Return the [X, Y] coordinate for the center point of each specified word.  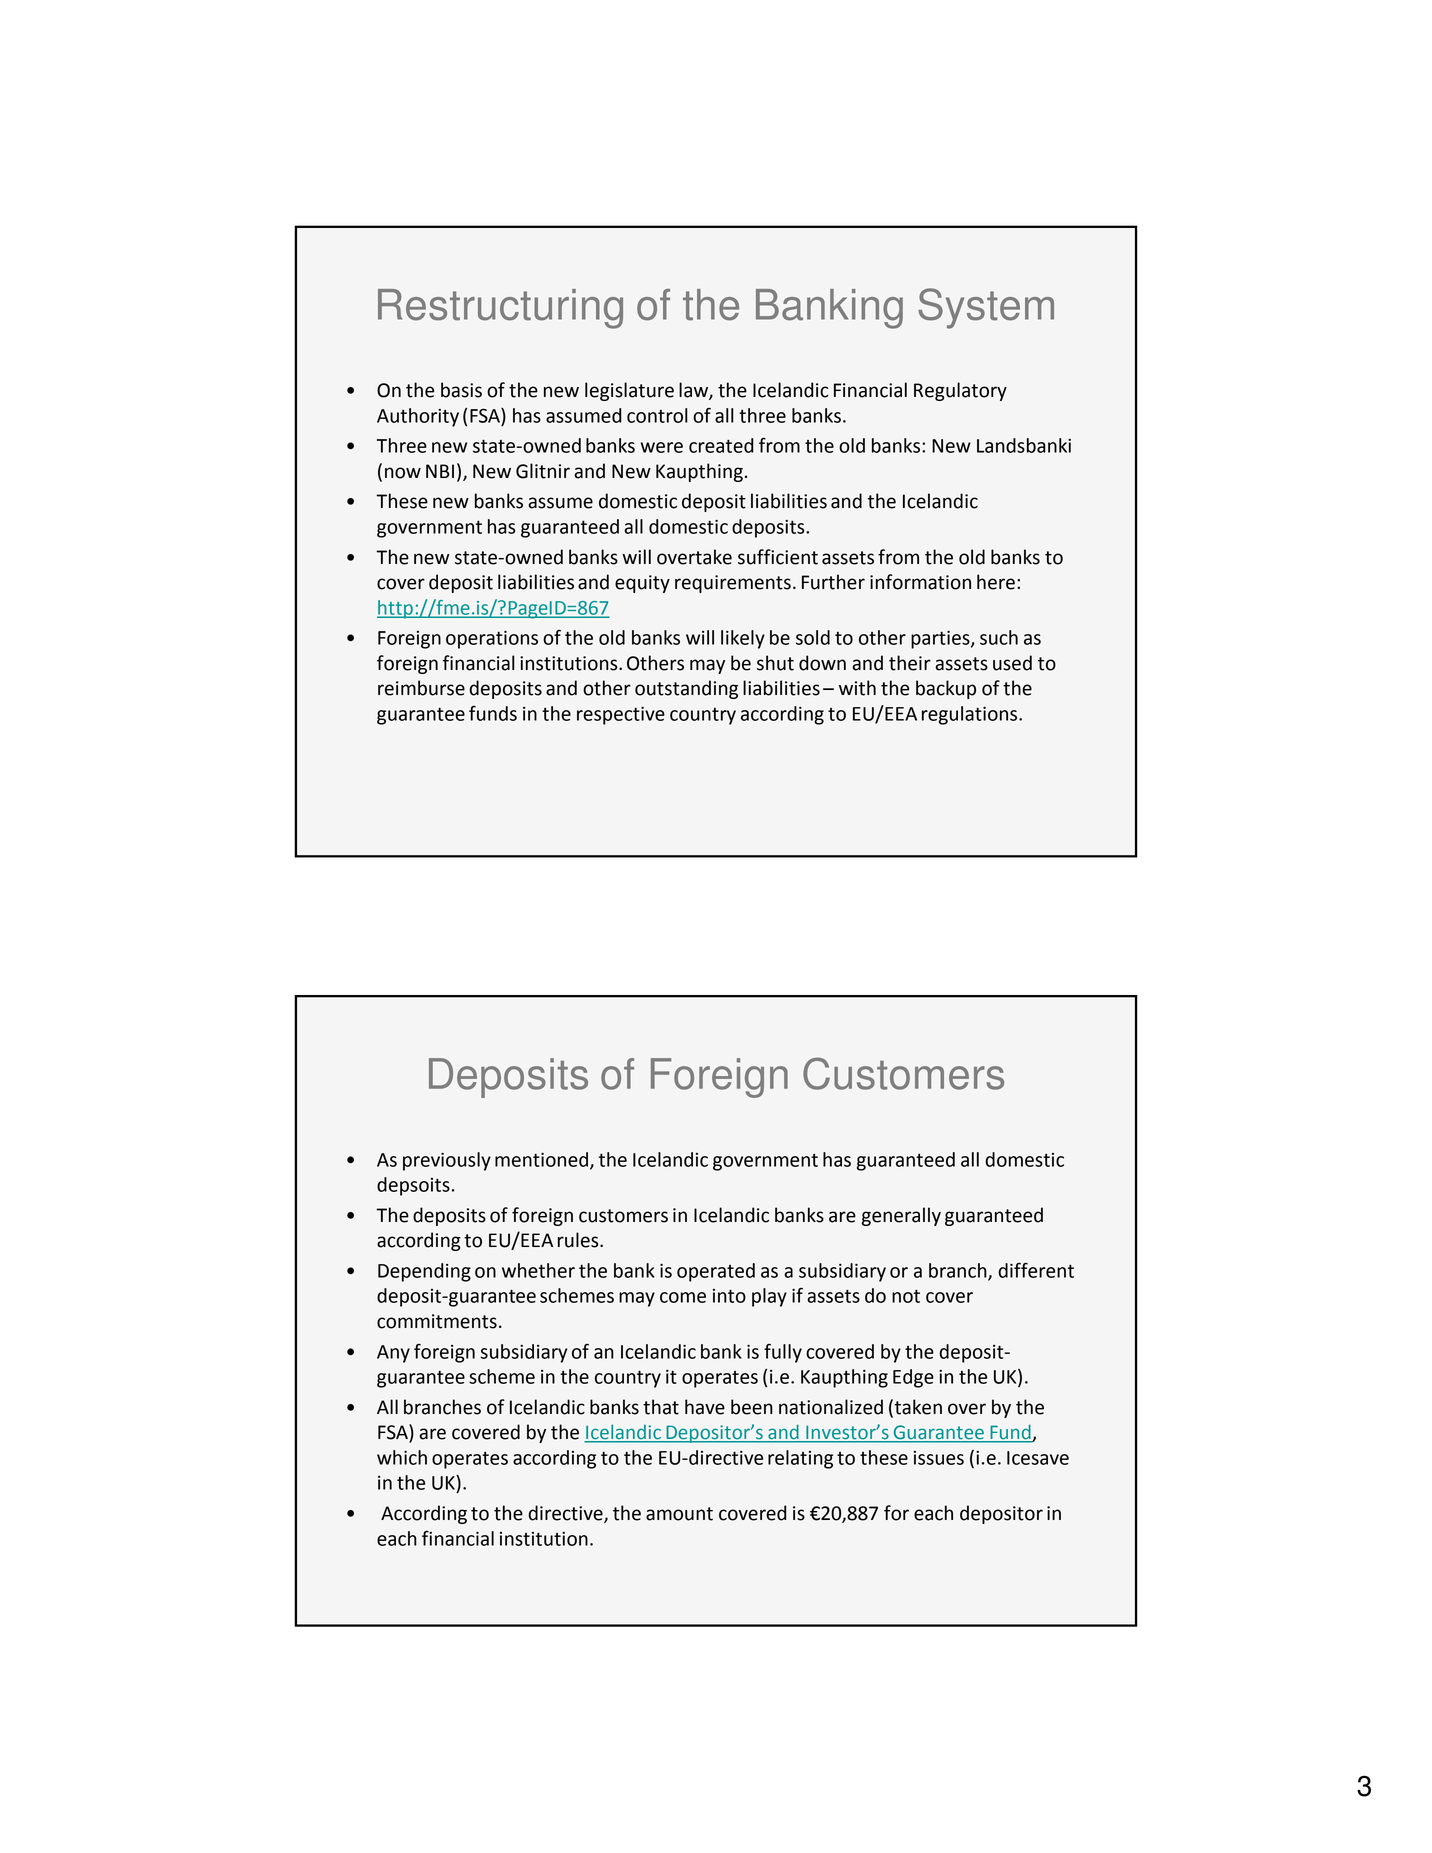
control [657, 415]
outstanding [686, 689]
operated [716, 1272]
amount [679, 1514]
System [986, 308]
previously [447, 1161]
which [402, 1457]
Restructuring [500, 309]
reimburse [421, 688]
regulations [971, 715]
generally [901, 1216]
